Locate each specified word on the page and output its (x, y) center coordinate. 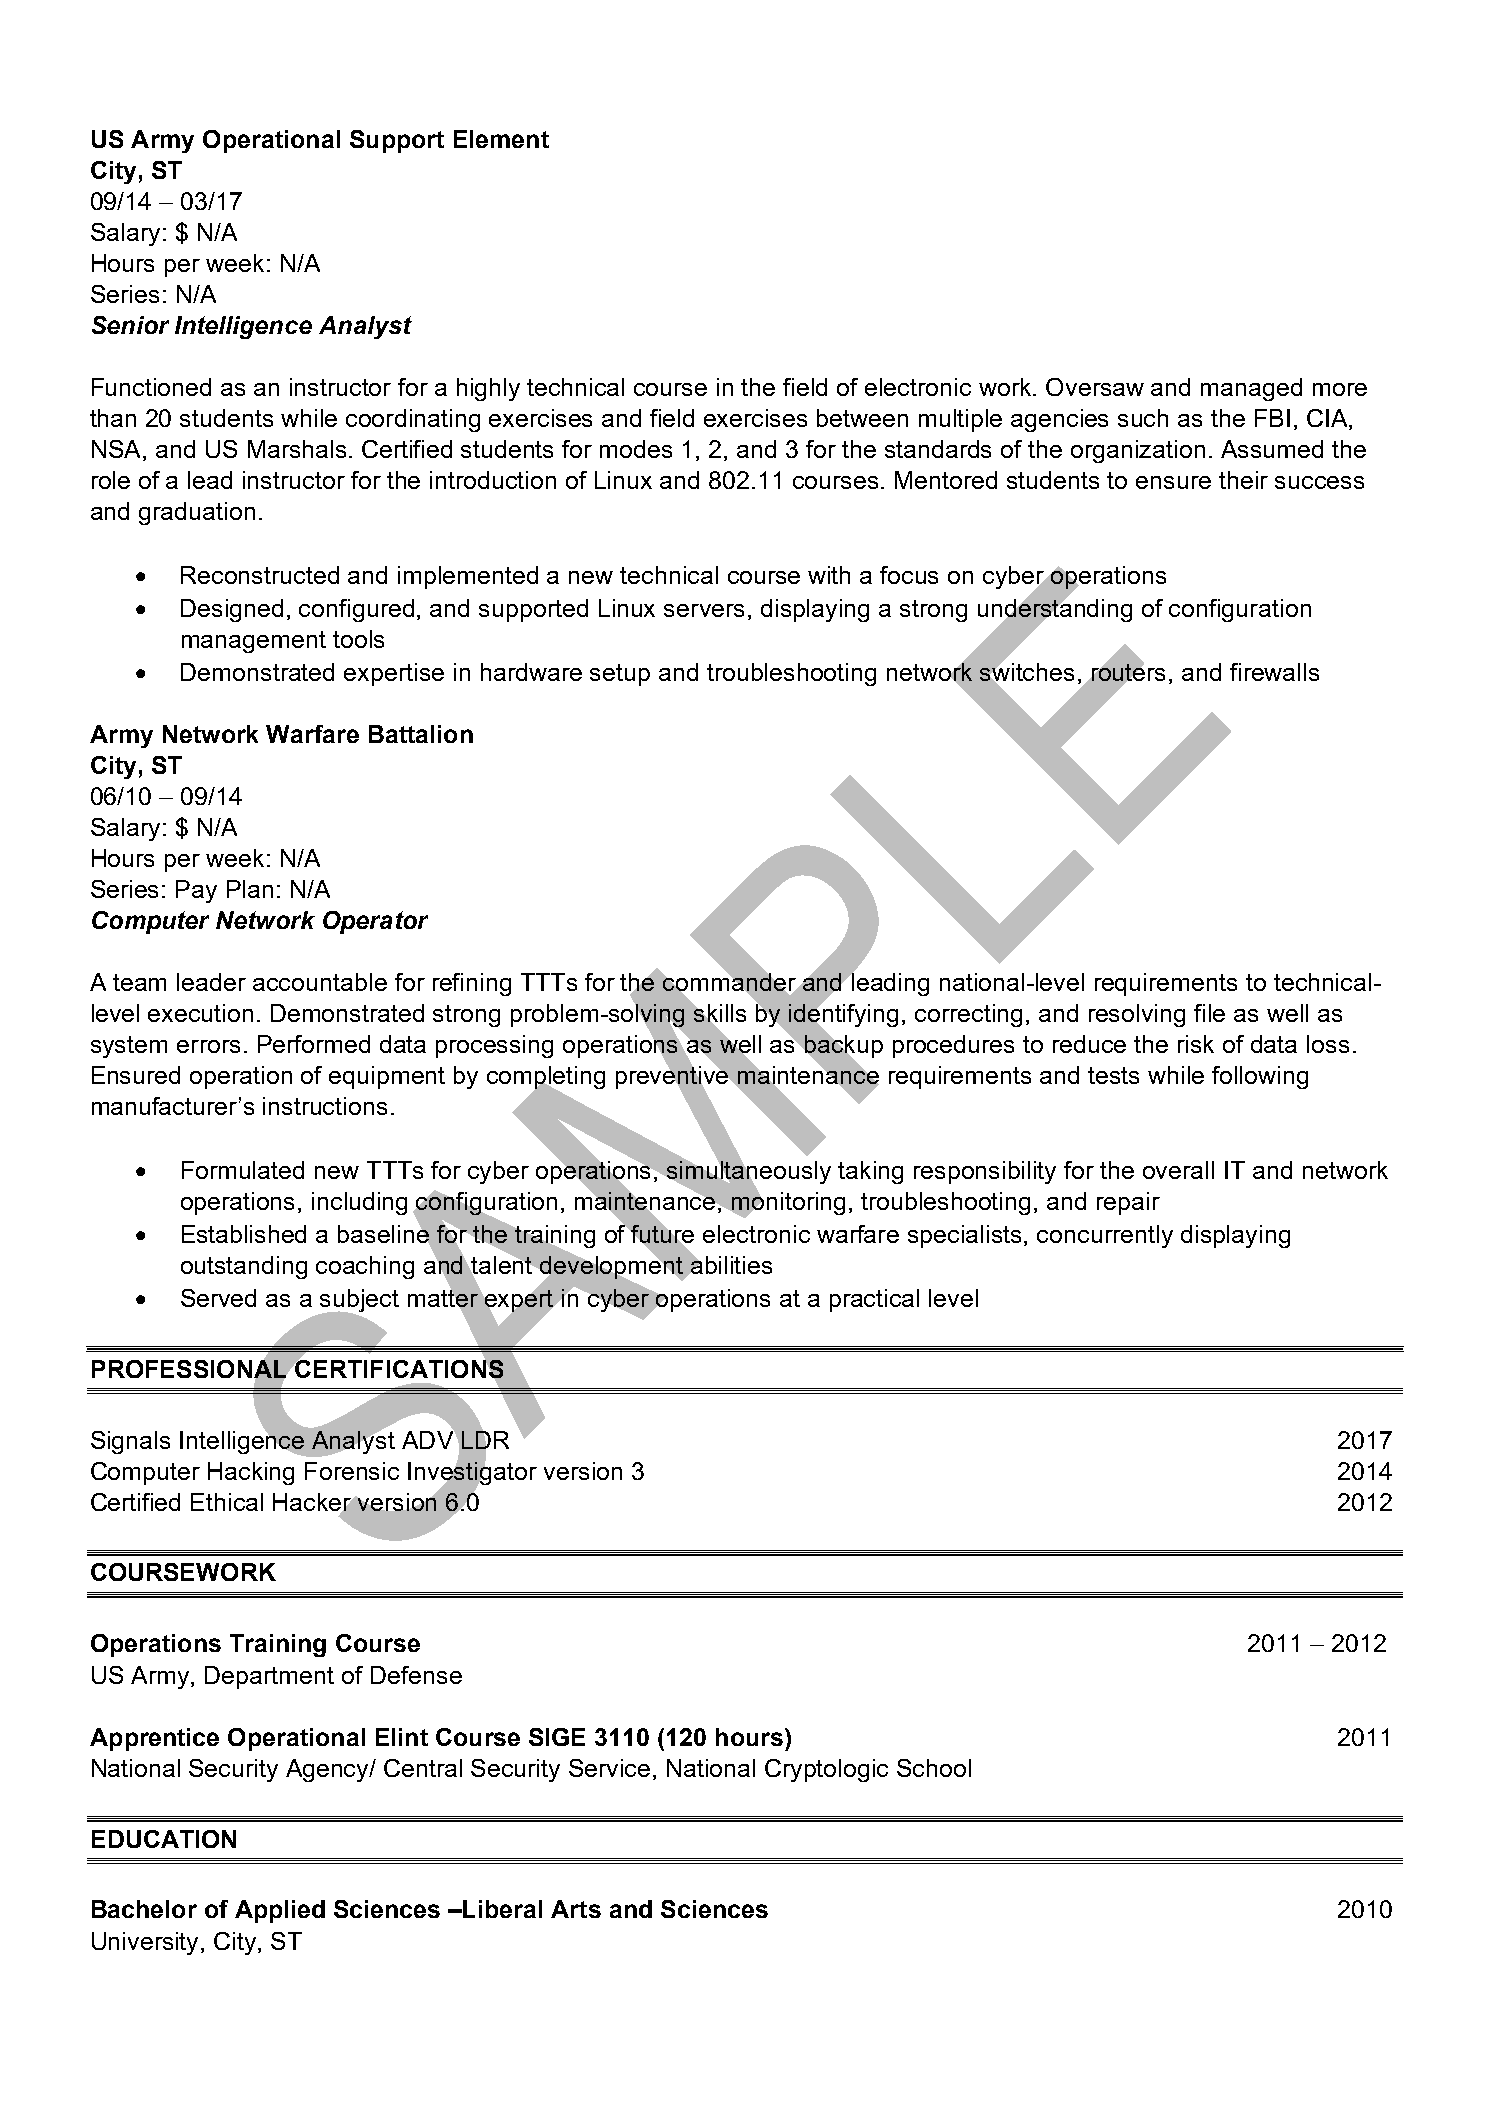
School (934, 1768)
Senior (130, 325)
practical (874, 1300)
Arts (576, 1909)
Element (501, 139)
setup (620, 675)
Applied (280, 1911)
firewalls (1274, 672)
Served (218, 1298)
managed (1251, 389)
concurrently (1105, 1236)
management (254, 642)
